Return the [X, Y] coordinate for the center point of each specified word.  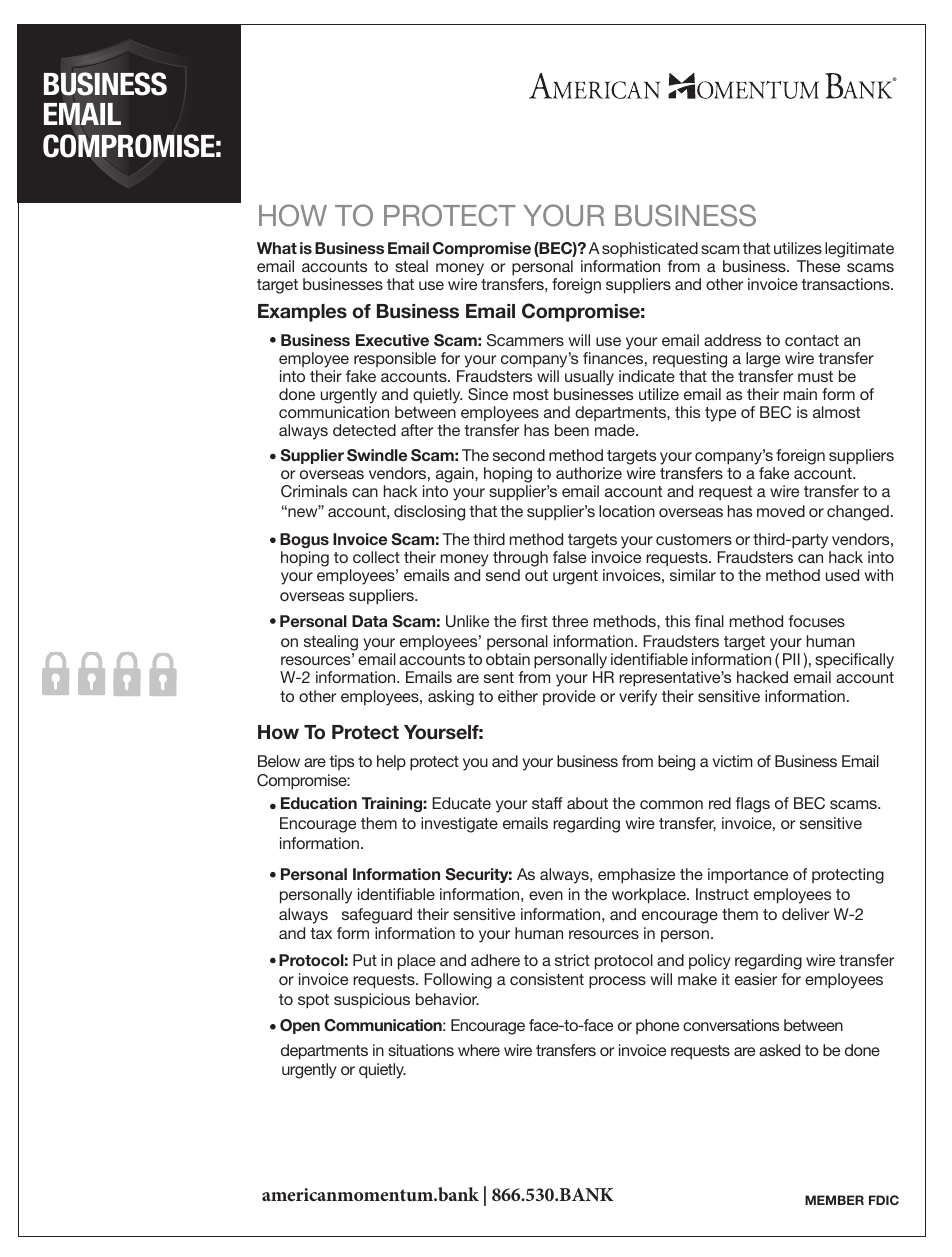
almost [836, 412]
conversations [731, 1025]
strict [572, 960]
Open [300, 1026]
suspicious [372, 1001]
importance [748, 875]
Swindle [377, 455]
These [818, 266]
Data [369, 621]
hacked [762, 677]
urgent [575, 577]
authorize [589, 473]
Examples [302, 313]
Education [319, 803]
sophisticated [650, 249]
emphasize [636, 876]
